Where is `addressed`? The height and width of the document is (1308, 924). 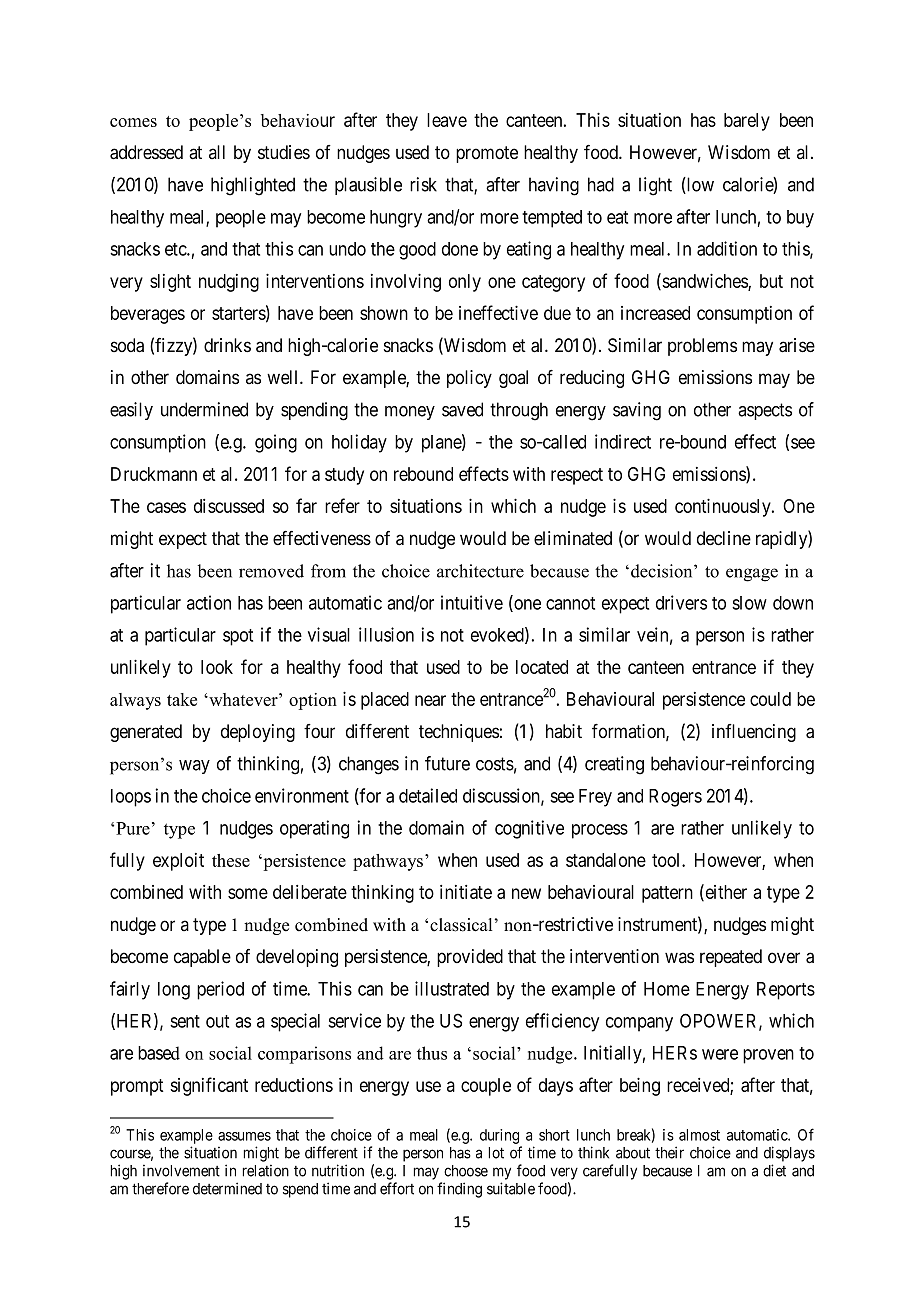
addressed is located at coordinates (146, 152).
